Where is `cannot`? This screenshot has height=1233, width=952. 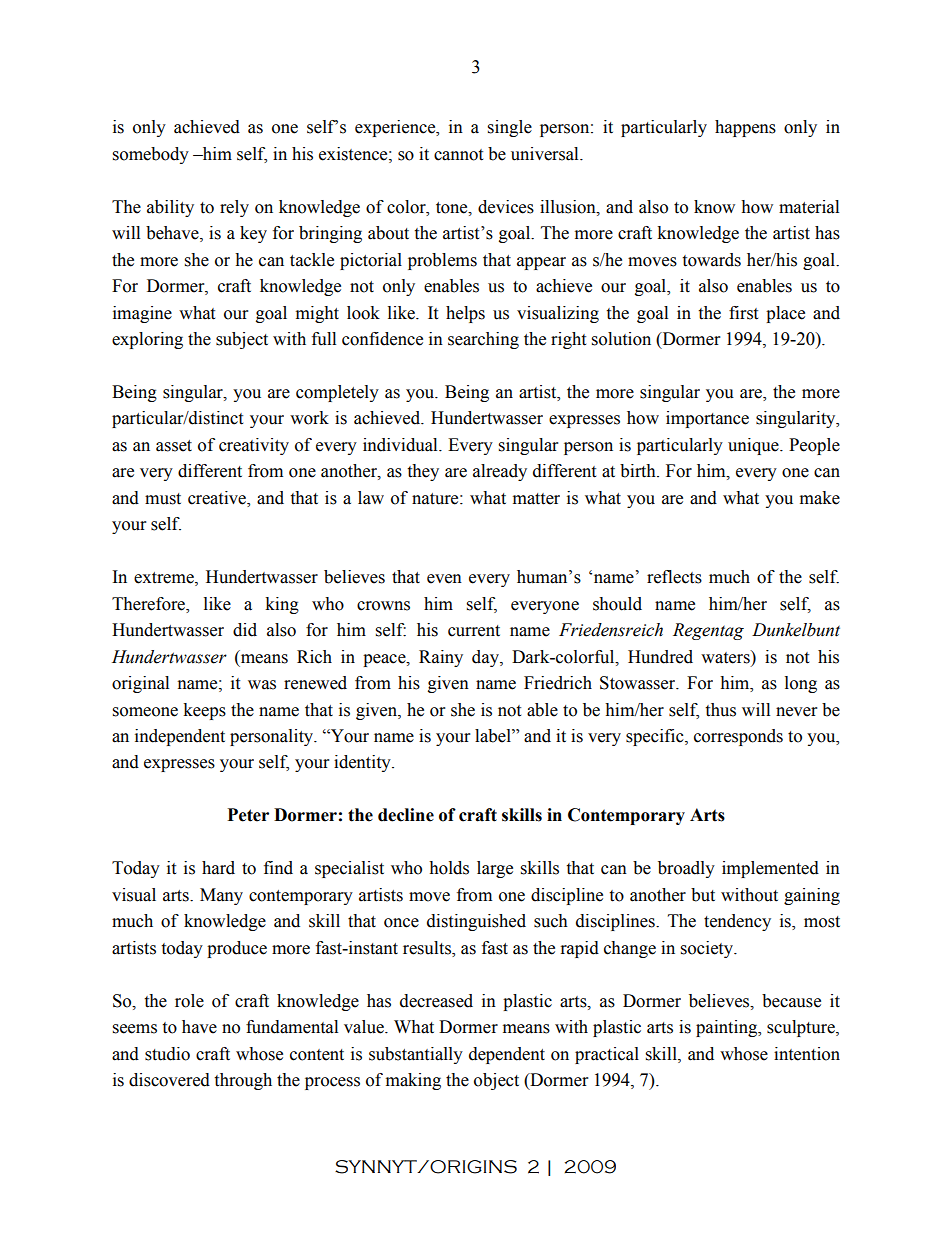 cannot is located at coordinates (458, 155).
